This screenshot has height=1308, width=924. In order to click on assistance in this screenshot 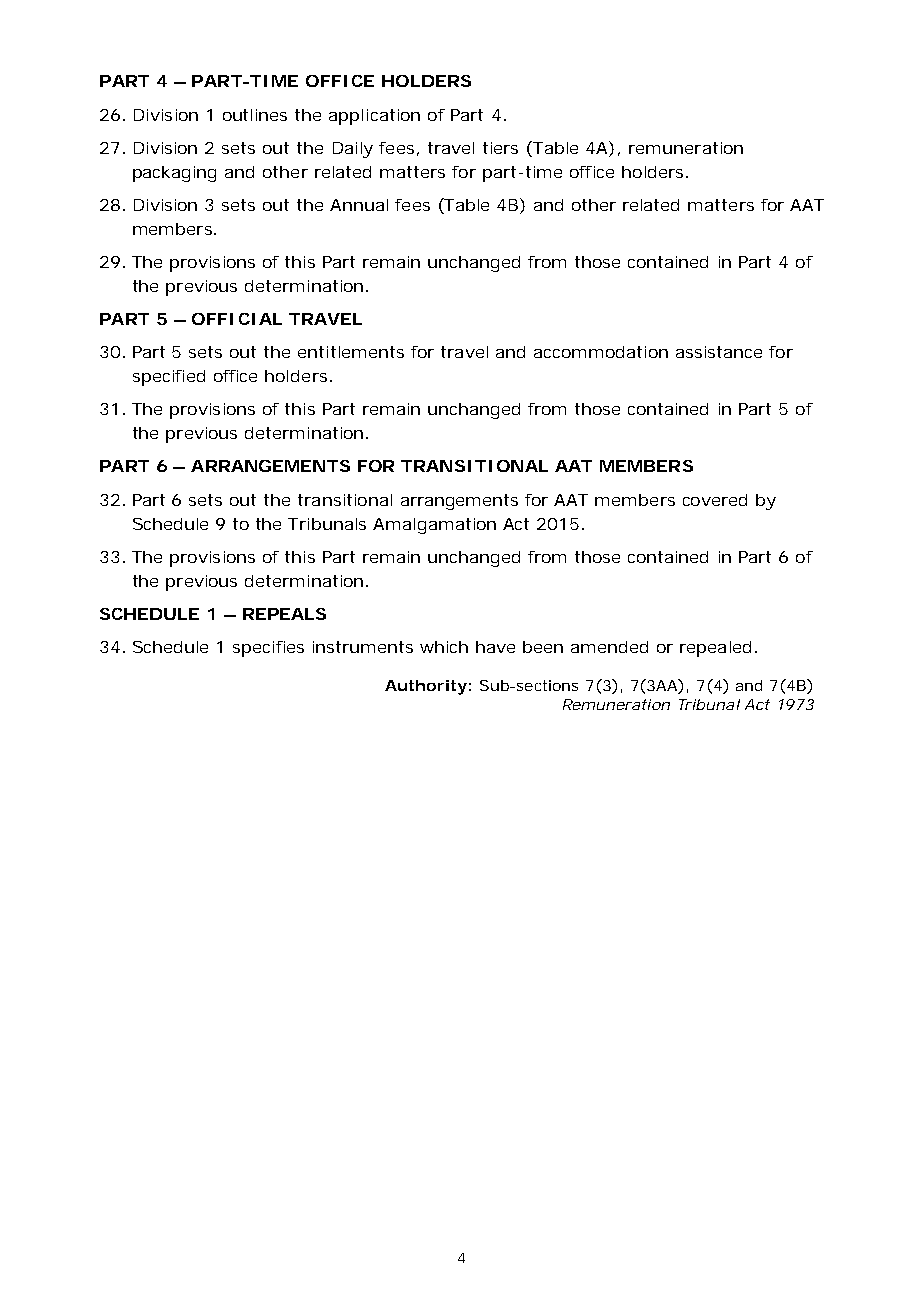, I will do `click(719, 352)`.
